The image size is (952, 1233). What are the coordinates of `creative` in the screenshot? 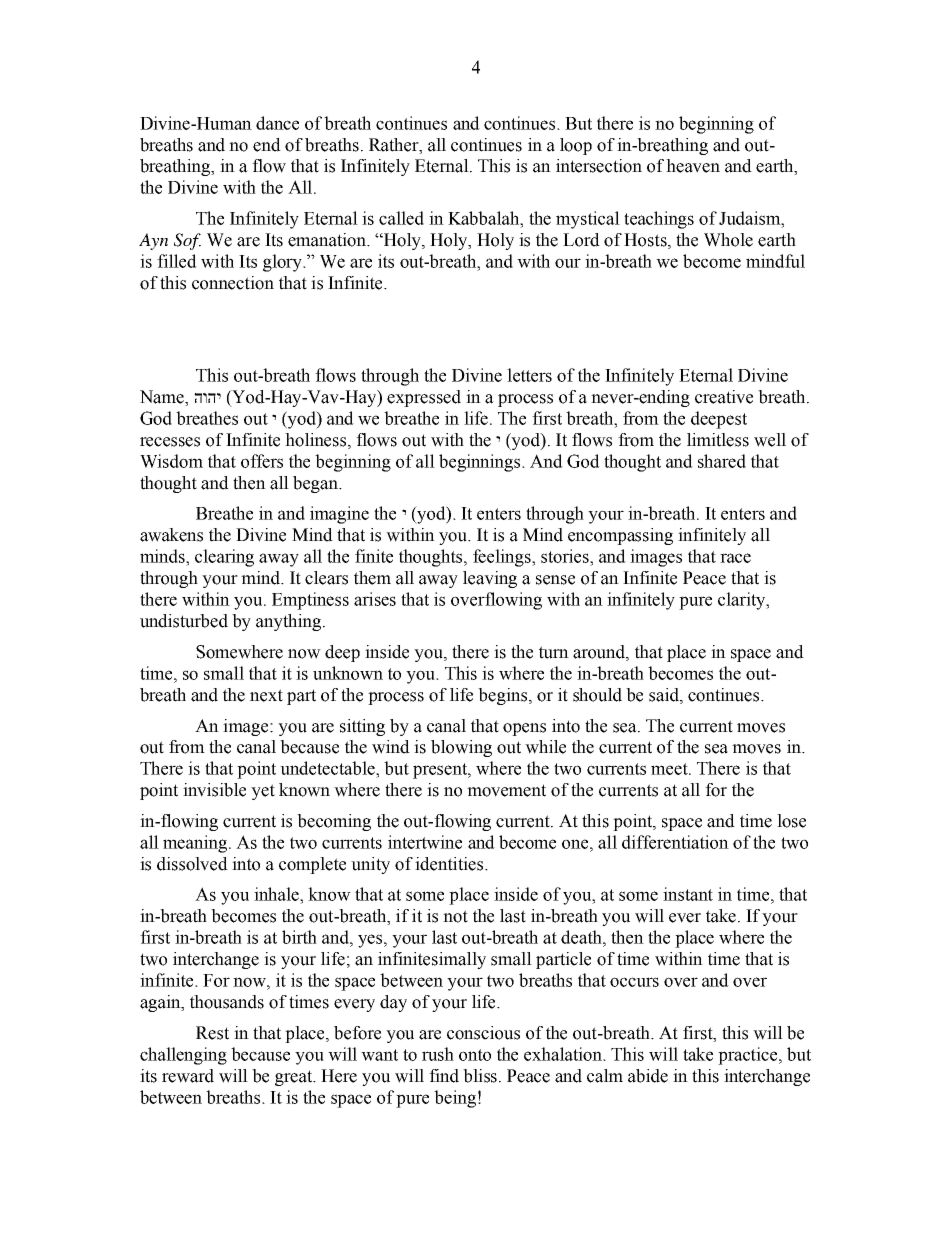 It's located at (724, 397).
